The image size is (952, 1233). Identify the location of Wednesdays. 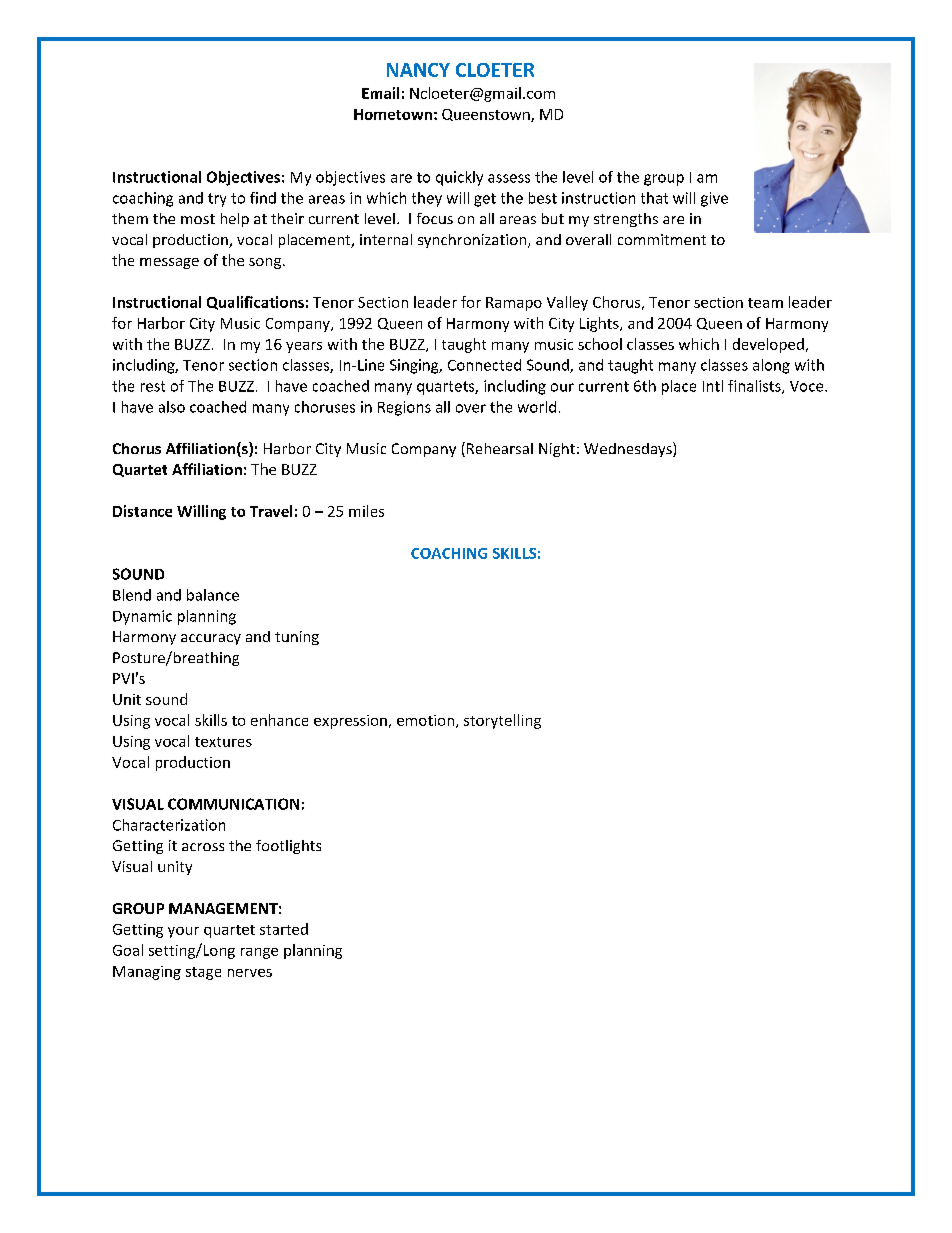
(629, 449).
